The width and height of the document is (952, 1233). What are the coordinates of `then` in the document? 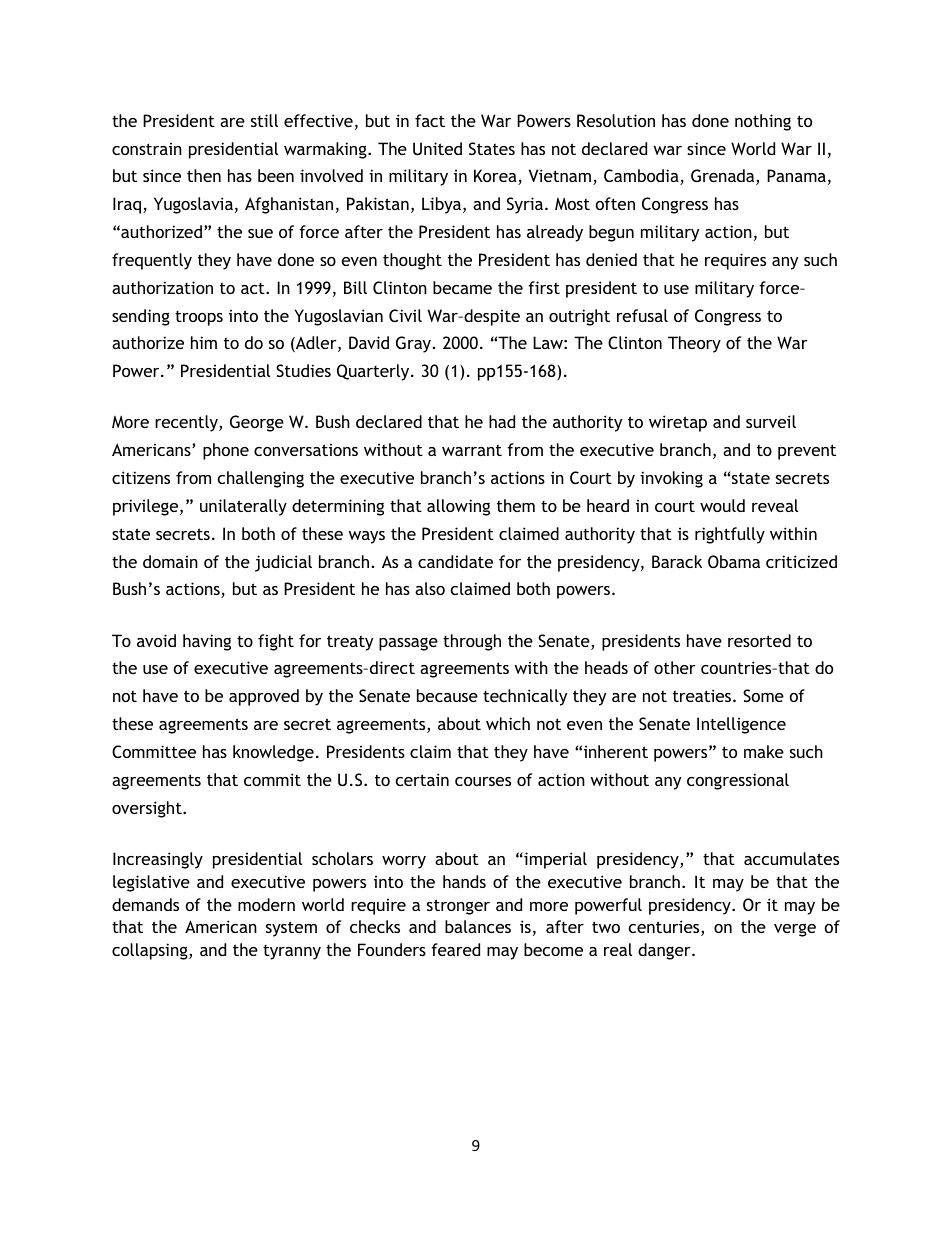 It's located at (204, 175).
